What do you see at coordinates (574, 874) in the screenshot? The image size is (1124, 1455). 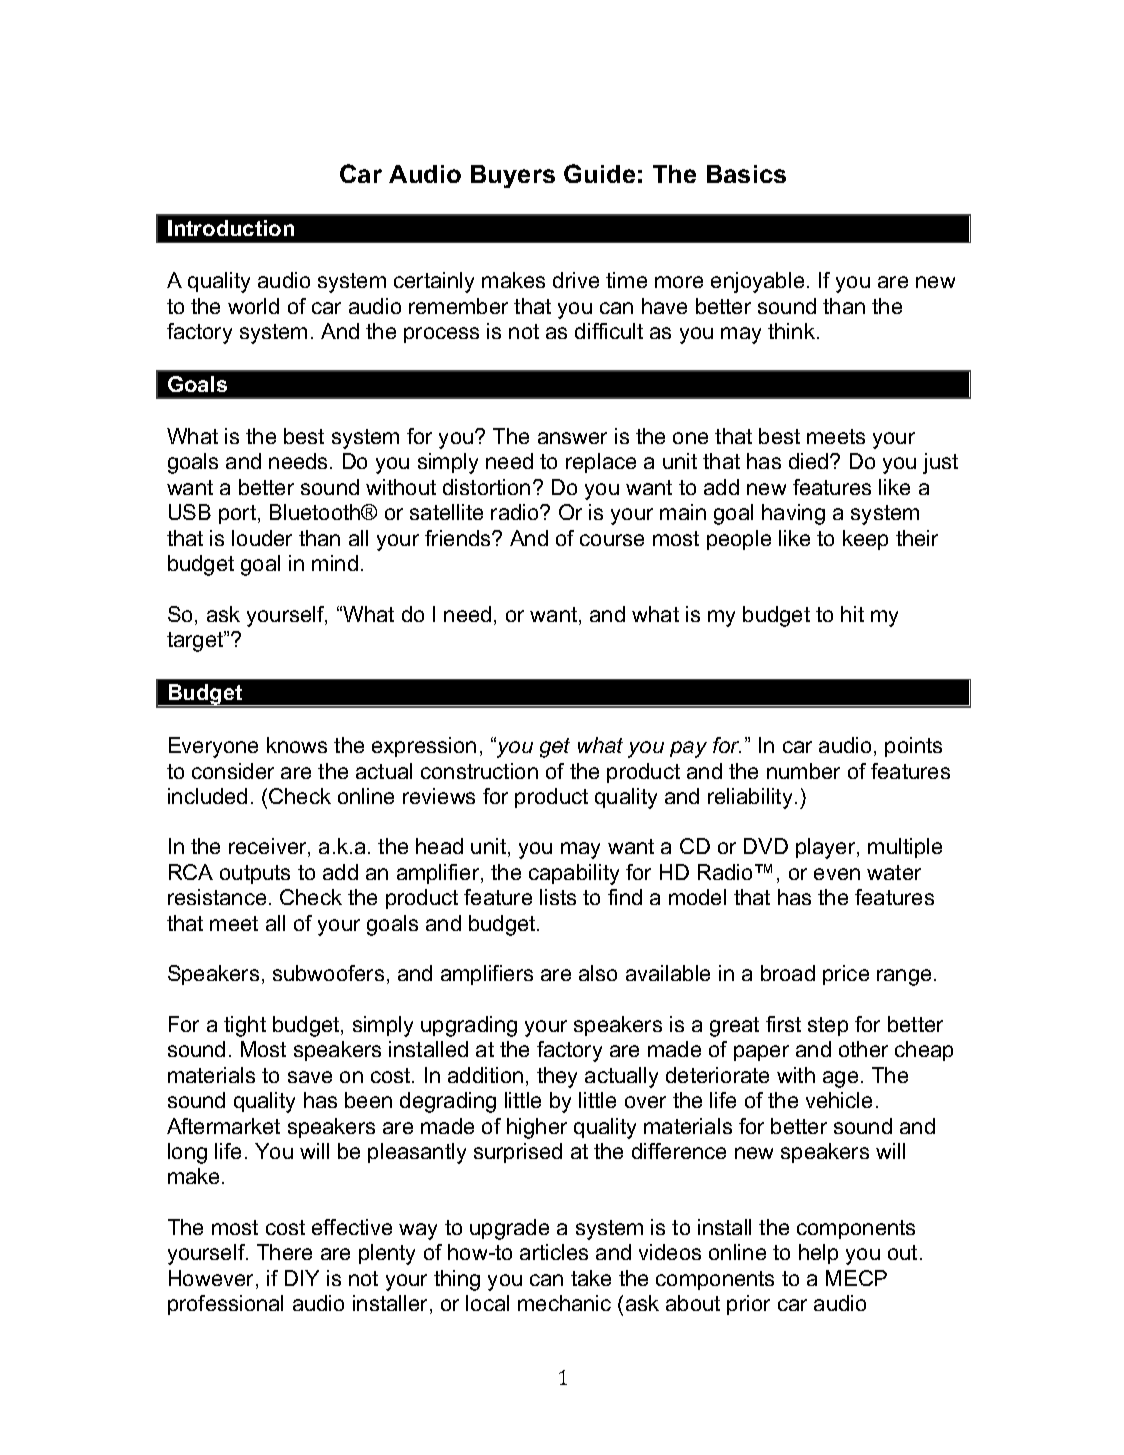 I see `capability` at bounding box center [574, 874].
